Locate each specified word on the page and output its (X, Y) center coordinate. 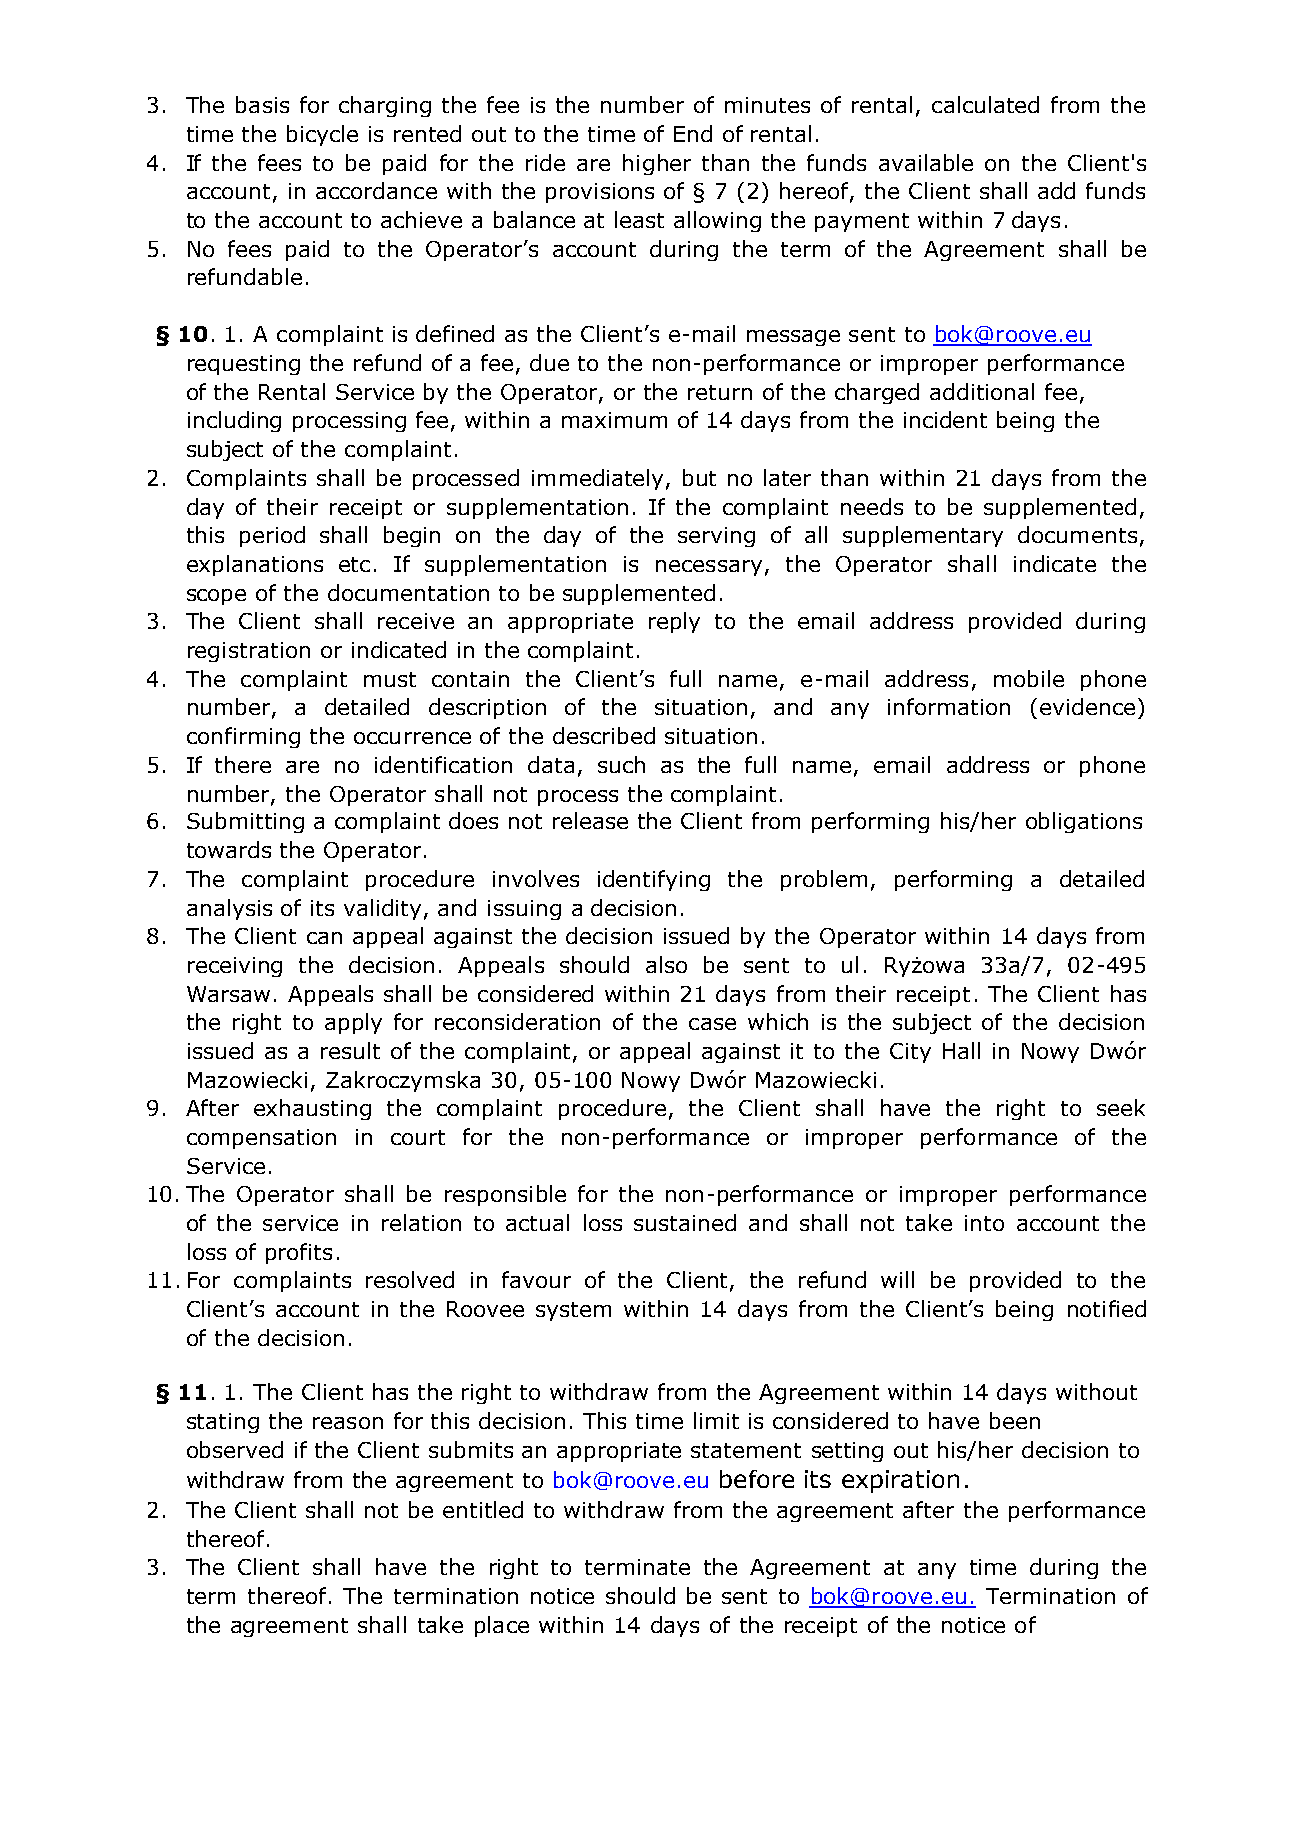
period (272, 536)
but (699, 477)
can (324, 938)
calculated (985, 104)
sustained (685, 1222)
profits (299, 1253)
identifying (654, 880)
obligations (1084, 822)
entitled (483, 1509)
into (984, 1223)
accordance (376, 190)
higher (657, 164)
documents (1077, 534)
